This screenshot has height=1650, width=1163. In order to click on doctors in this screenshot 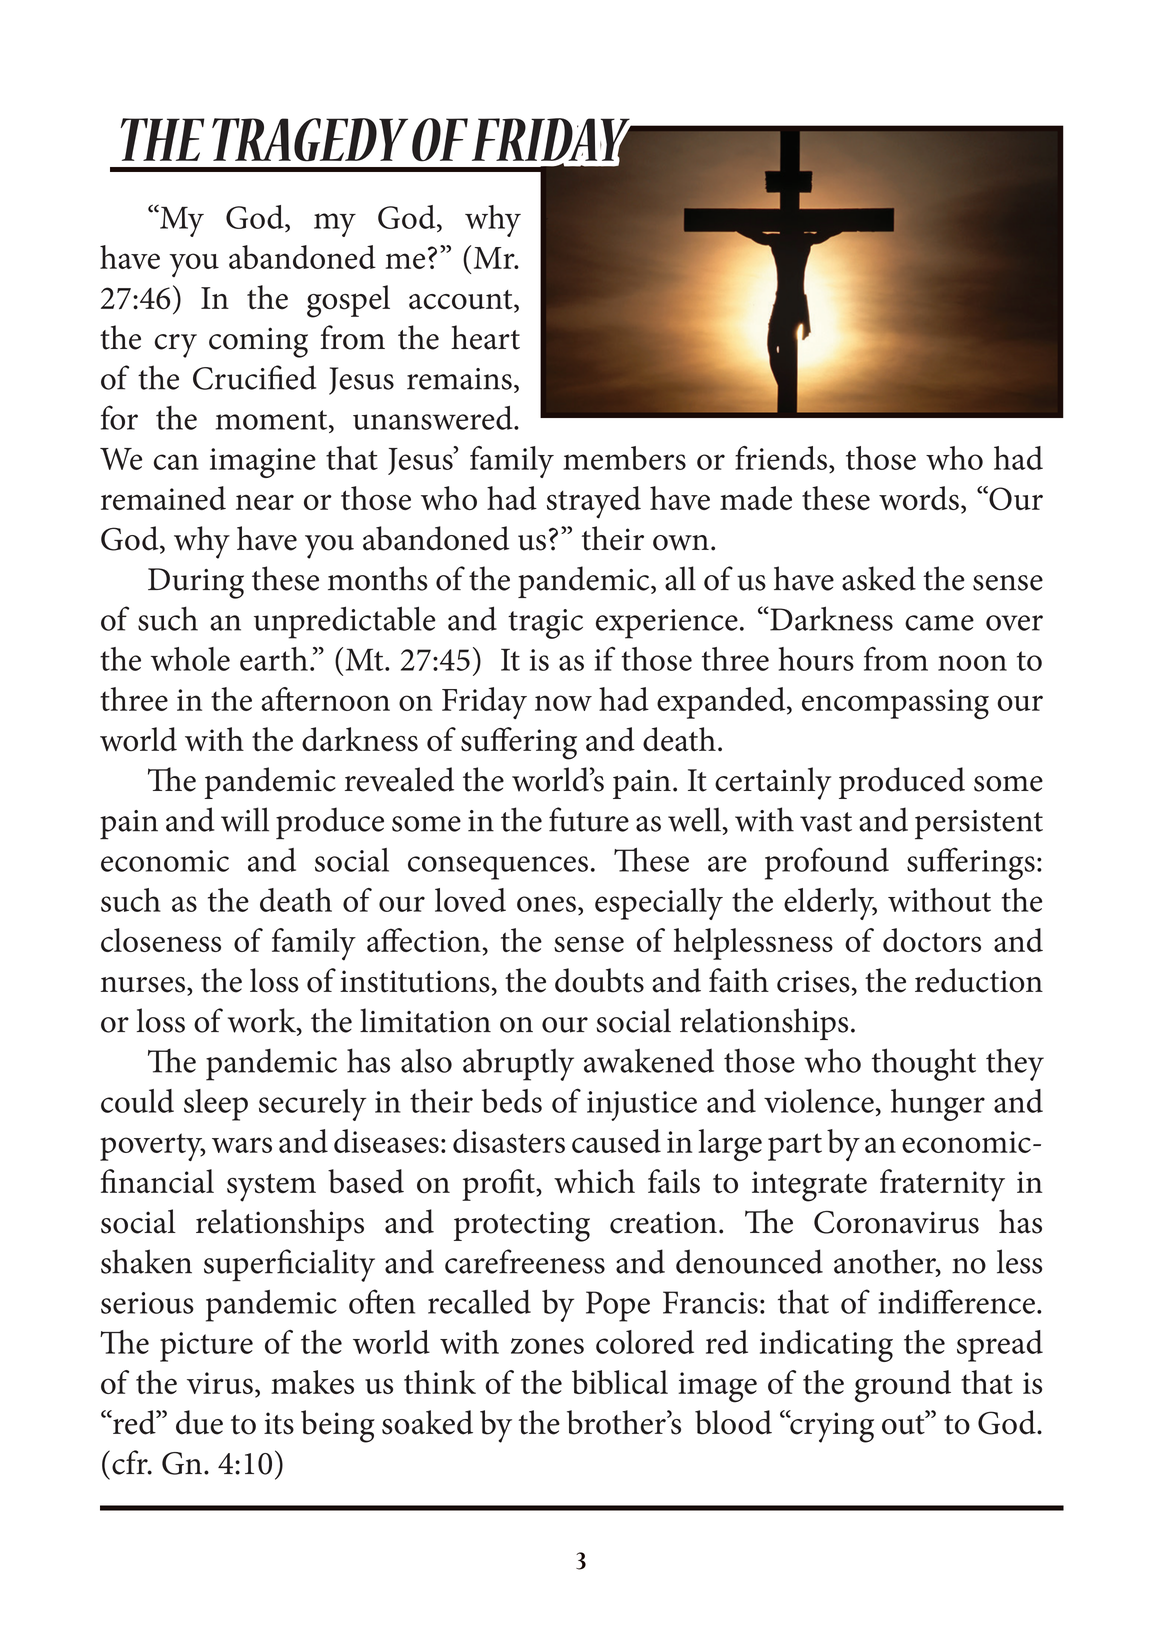, I will do `click(932, 940)`.
